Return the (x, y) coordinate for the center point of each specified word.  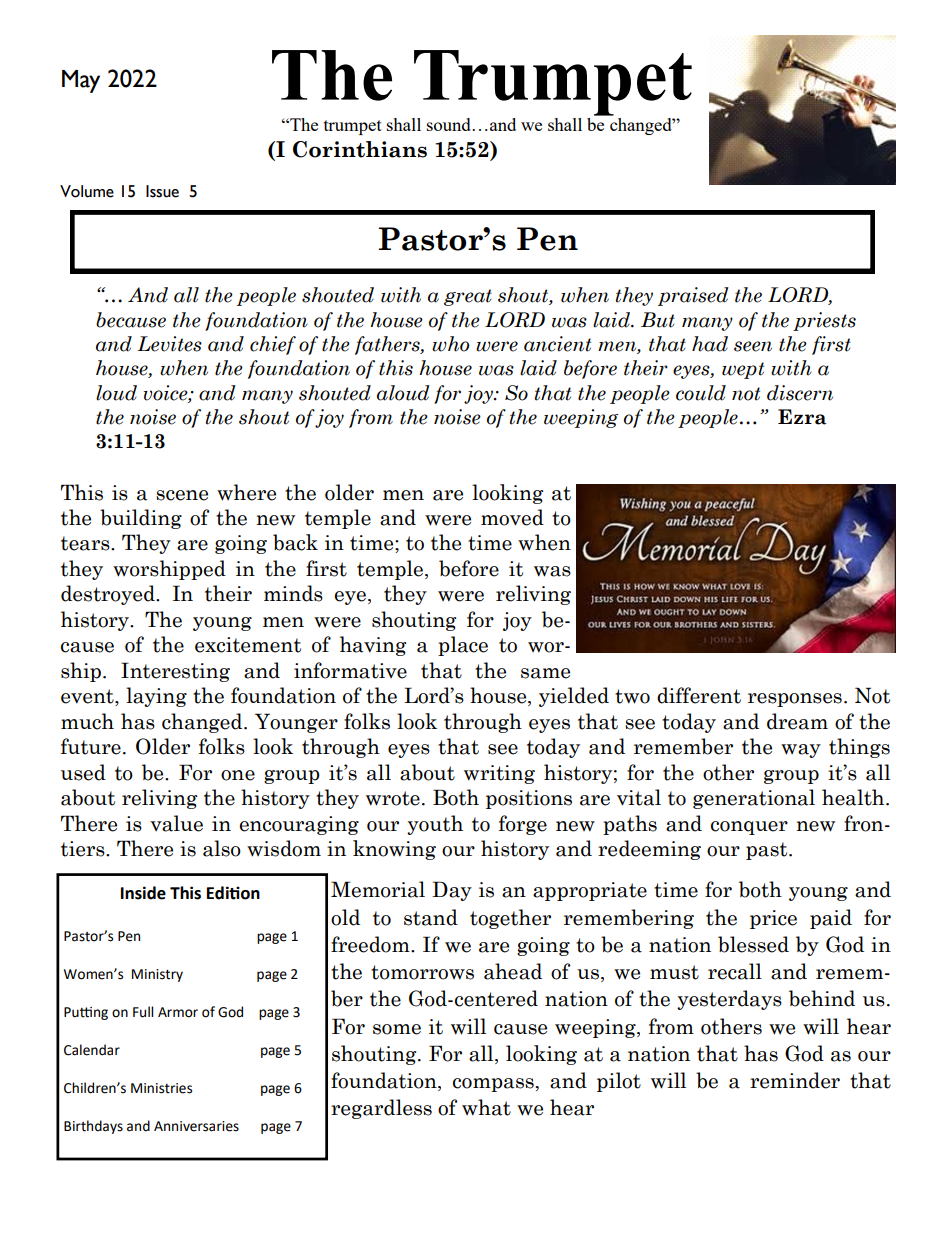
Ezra (802, 417)
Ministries (161, 1088)
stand (431, 917)
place (463, 646)
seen (753, 346)
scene (182, 495)
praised (693, 296)
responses (795, 700)
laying (156, 697)
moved (512, 517)
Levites (170, 344)
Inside (143, 893)
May (81, 81)
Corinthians (360, 149)
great (468, 297)
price (773, 919)
